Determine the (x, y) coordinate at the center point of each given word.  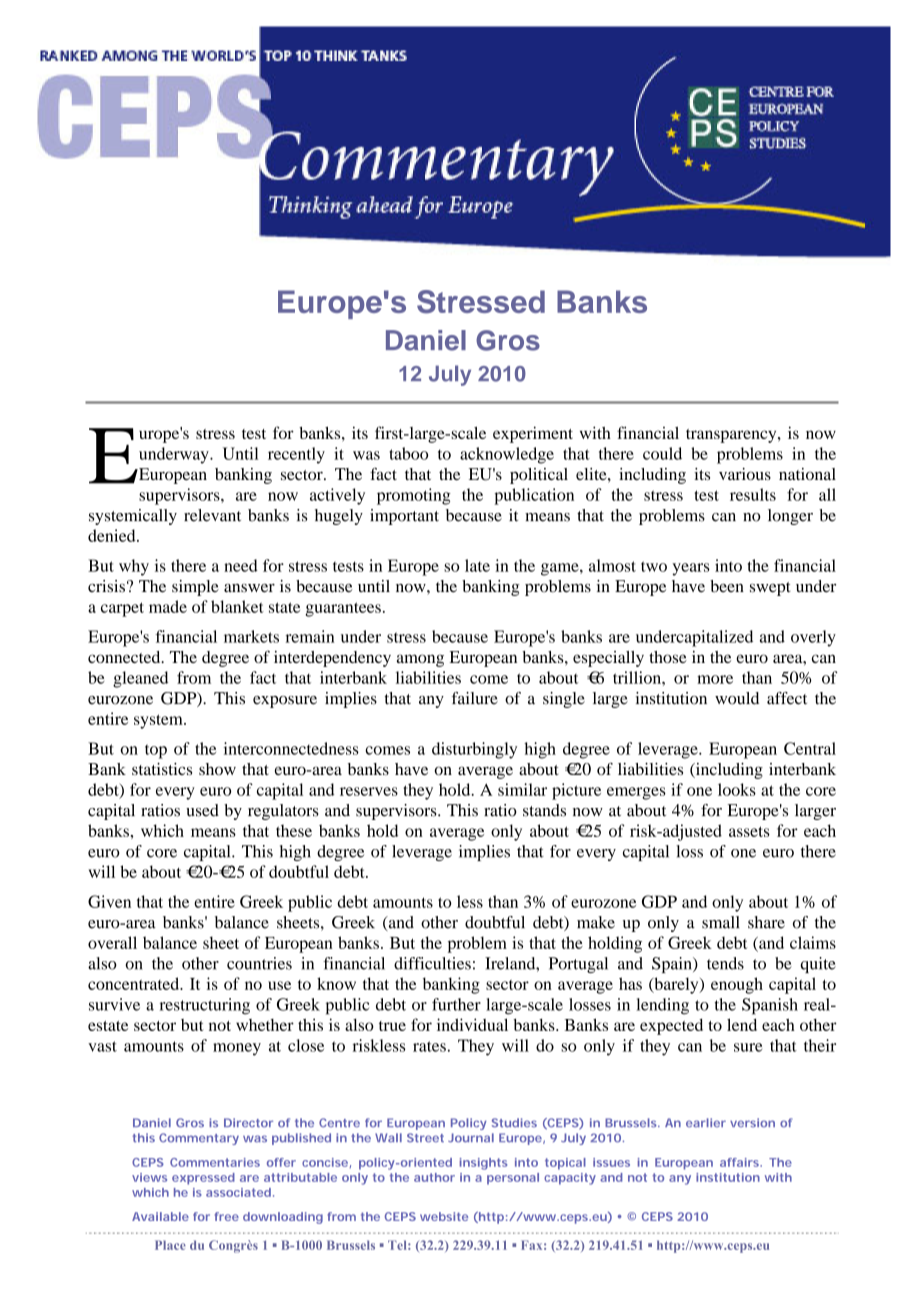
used (202, 810)
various (745, 474)
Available (160, 1216)
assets (749, 831)
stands (544, 810)
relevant (212, 515)
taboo (408, 453)
